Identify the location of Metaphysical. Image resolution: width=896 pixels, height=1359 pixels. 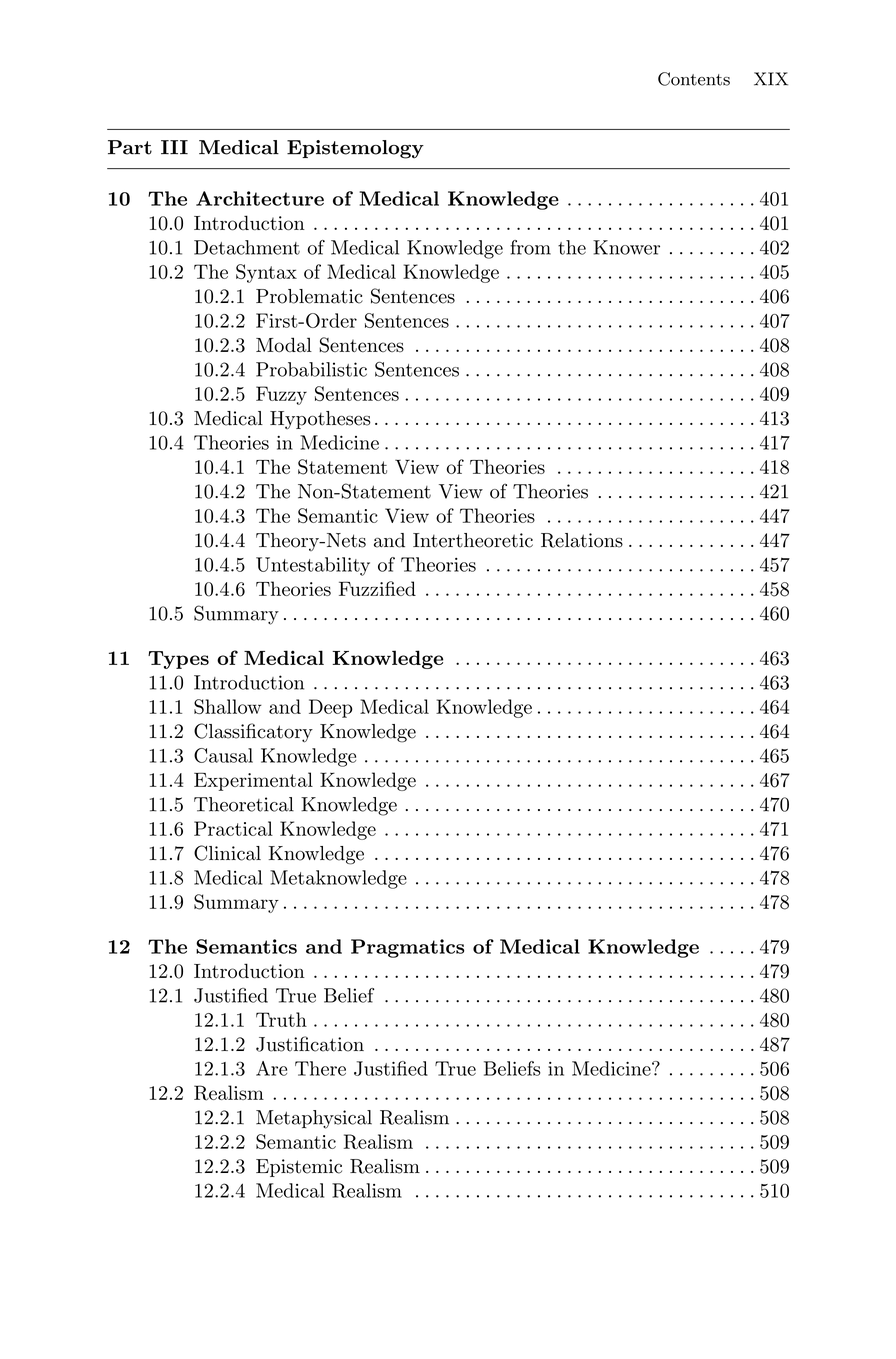
(314, 1119).
